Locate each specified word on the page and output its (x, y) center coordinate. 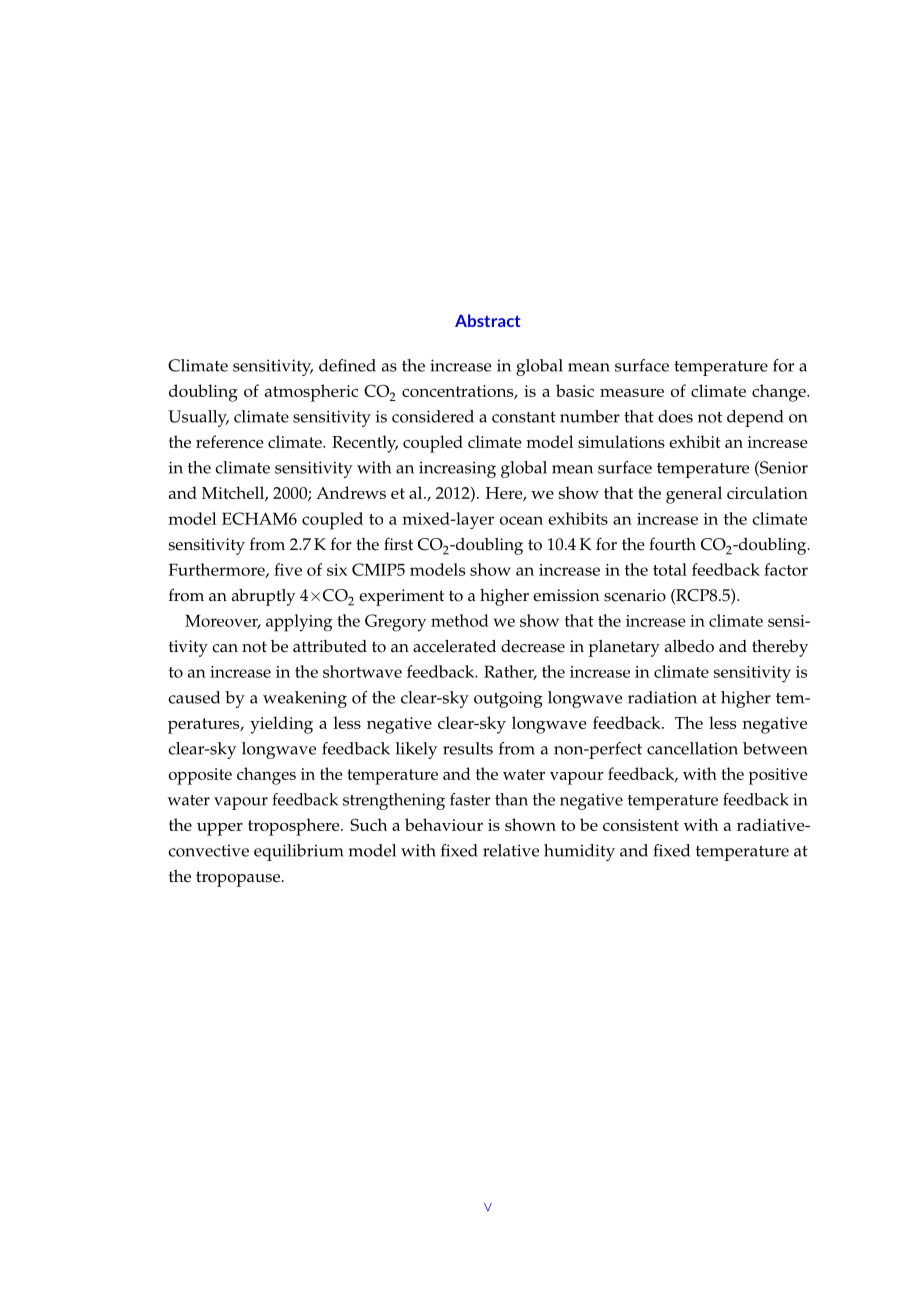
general (694, 495)
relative (511, 850)
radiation (662, 697)
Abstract (487, 320)
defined (347, 365)
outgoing (508, 699)
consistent (641, 825)
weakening (305, 699)
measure (632, 393)
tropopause (239, 879)
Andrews (351, 492)
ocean (521, 520)
